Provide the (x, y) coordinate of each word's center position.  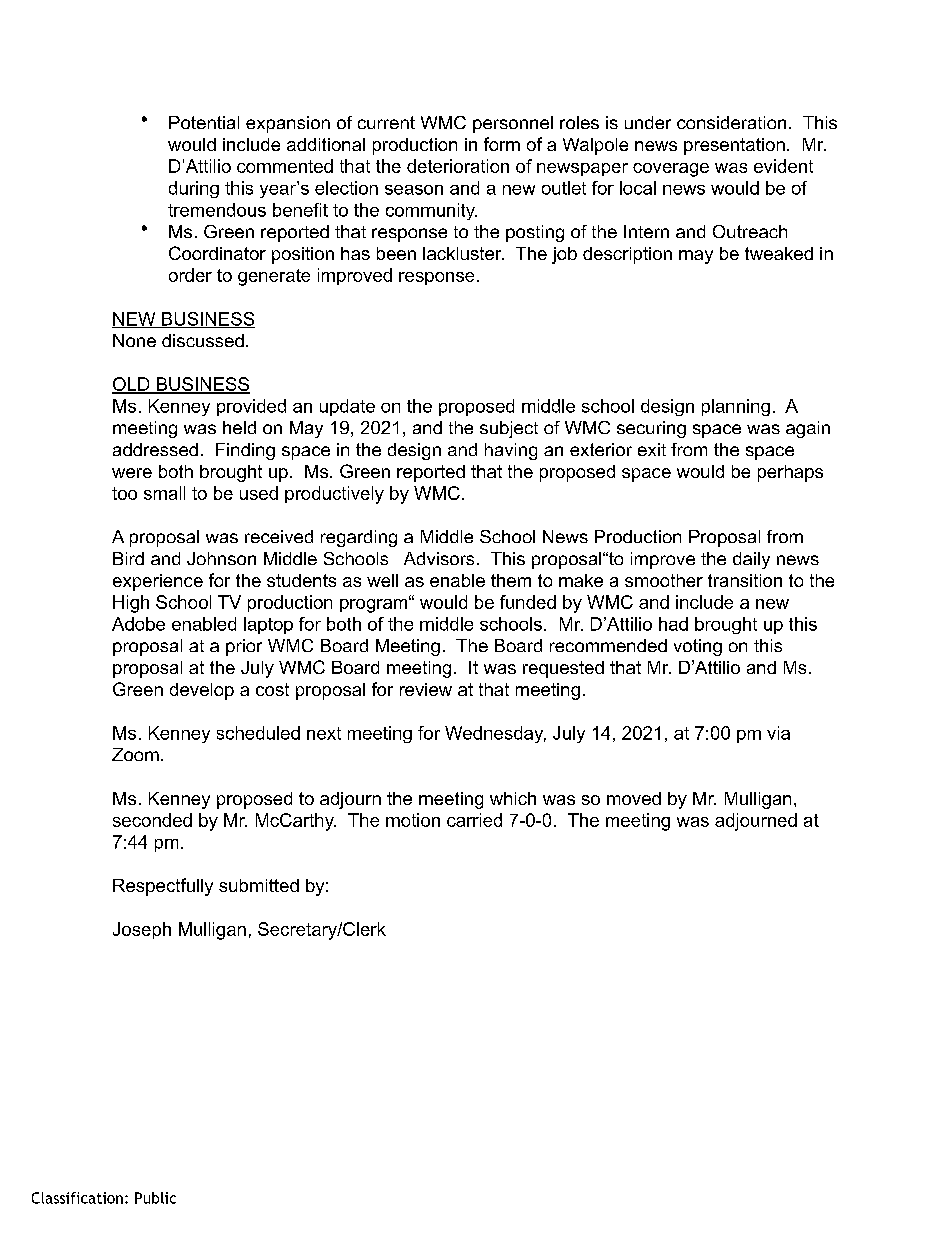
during (194, 189)
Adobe (138, 624)
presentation (734, 146)
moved (634, 798)
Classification (77, 1198)
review (426, 689)
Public (155, 1198)
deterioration (458, 166)
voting (698, 647)
